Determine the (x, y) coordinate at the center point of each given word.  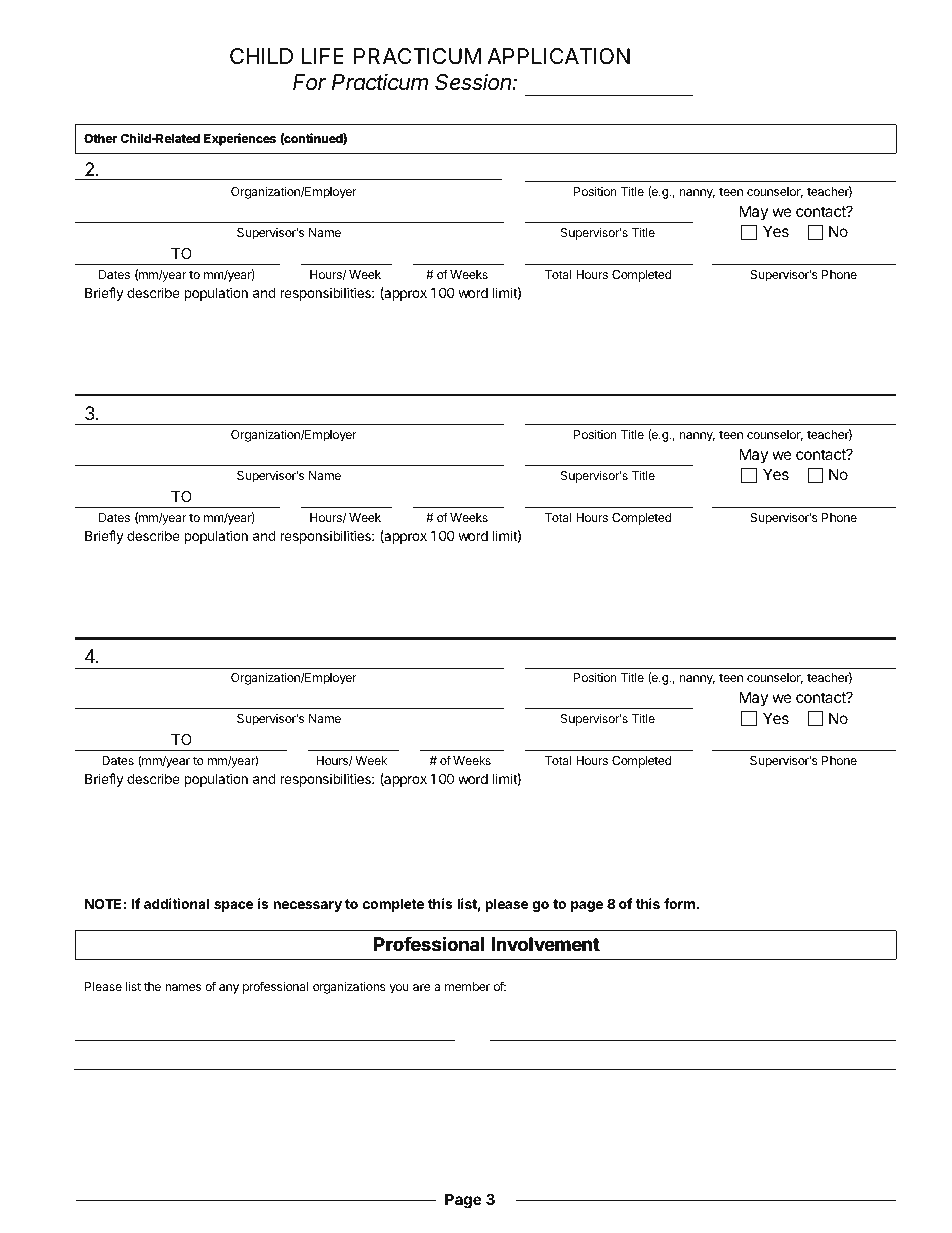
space (234, 906)
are (421, 987)
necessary (307, 906)
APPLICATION (558, 56)
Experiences (240, 139)
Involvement (545, 944)
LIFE (323, 56)
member (467, 986)
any (229, 989)
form (679, 903)
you (399, 989)
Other (100, 138)
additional (176, 903)
